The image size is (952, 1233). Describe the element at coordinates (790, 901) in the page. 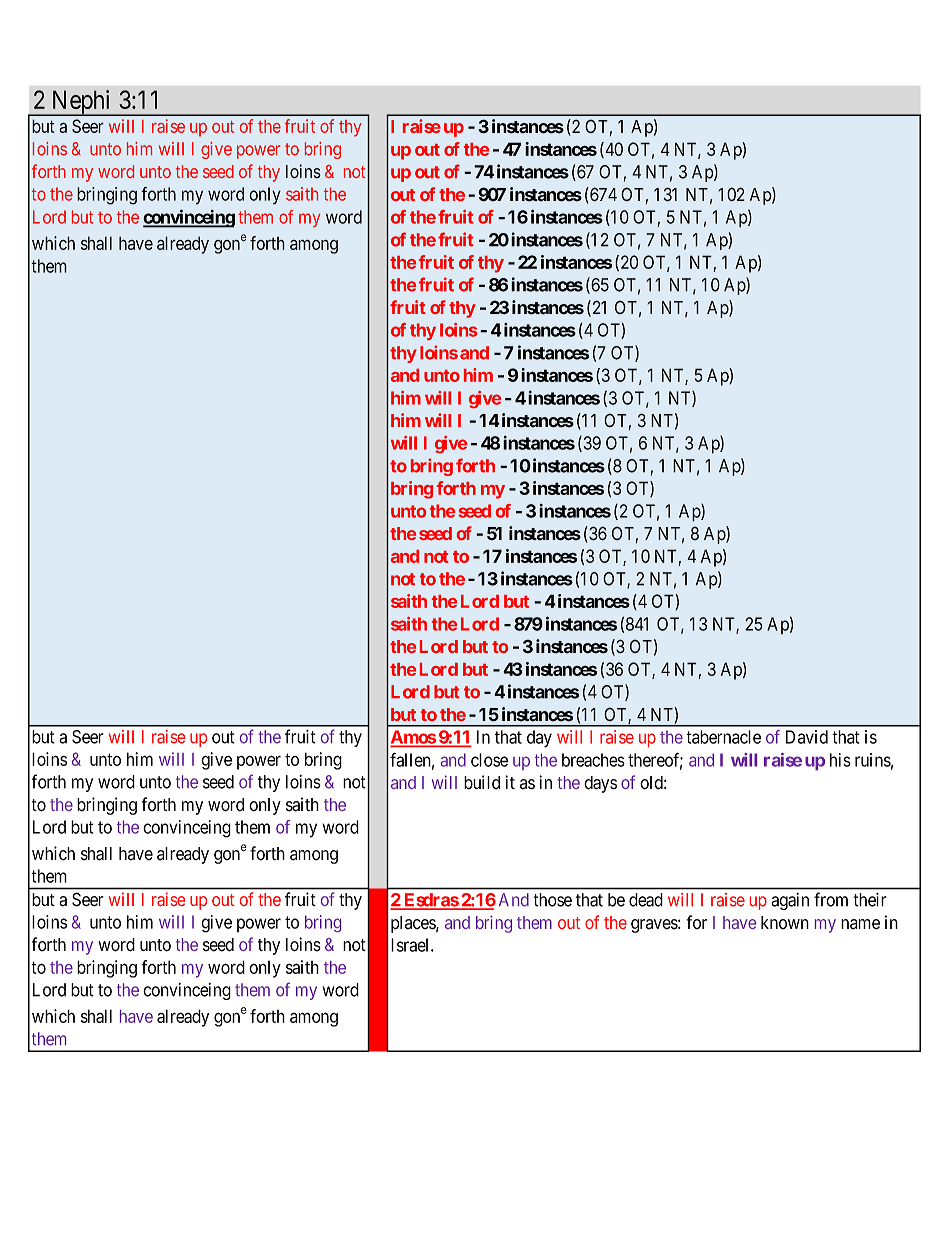

I see `again` at that location.
